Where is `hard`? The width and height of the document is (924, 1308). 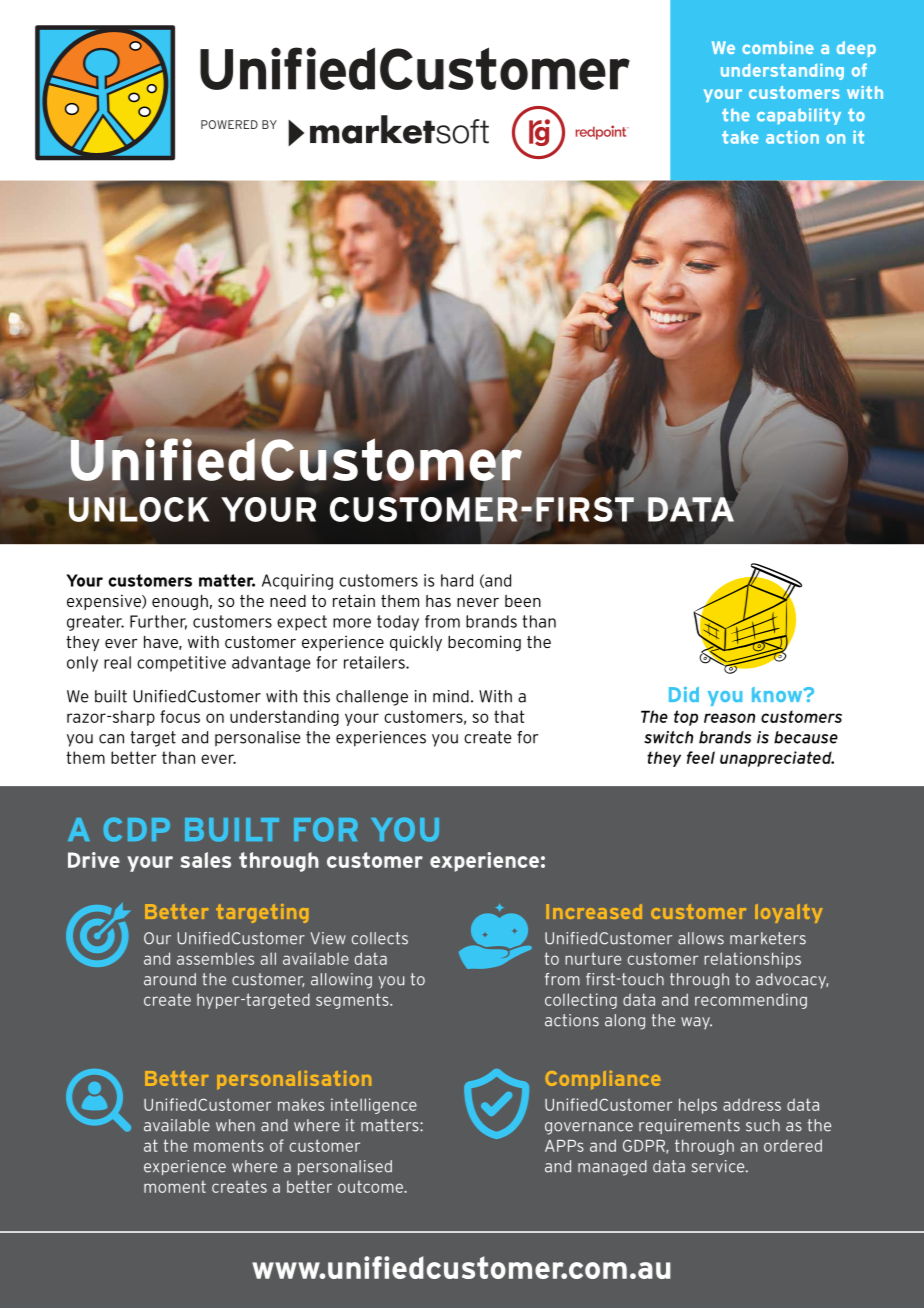 hard is located at coordinates (457, 580).
